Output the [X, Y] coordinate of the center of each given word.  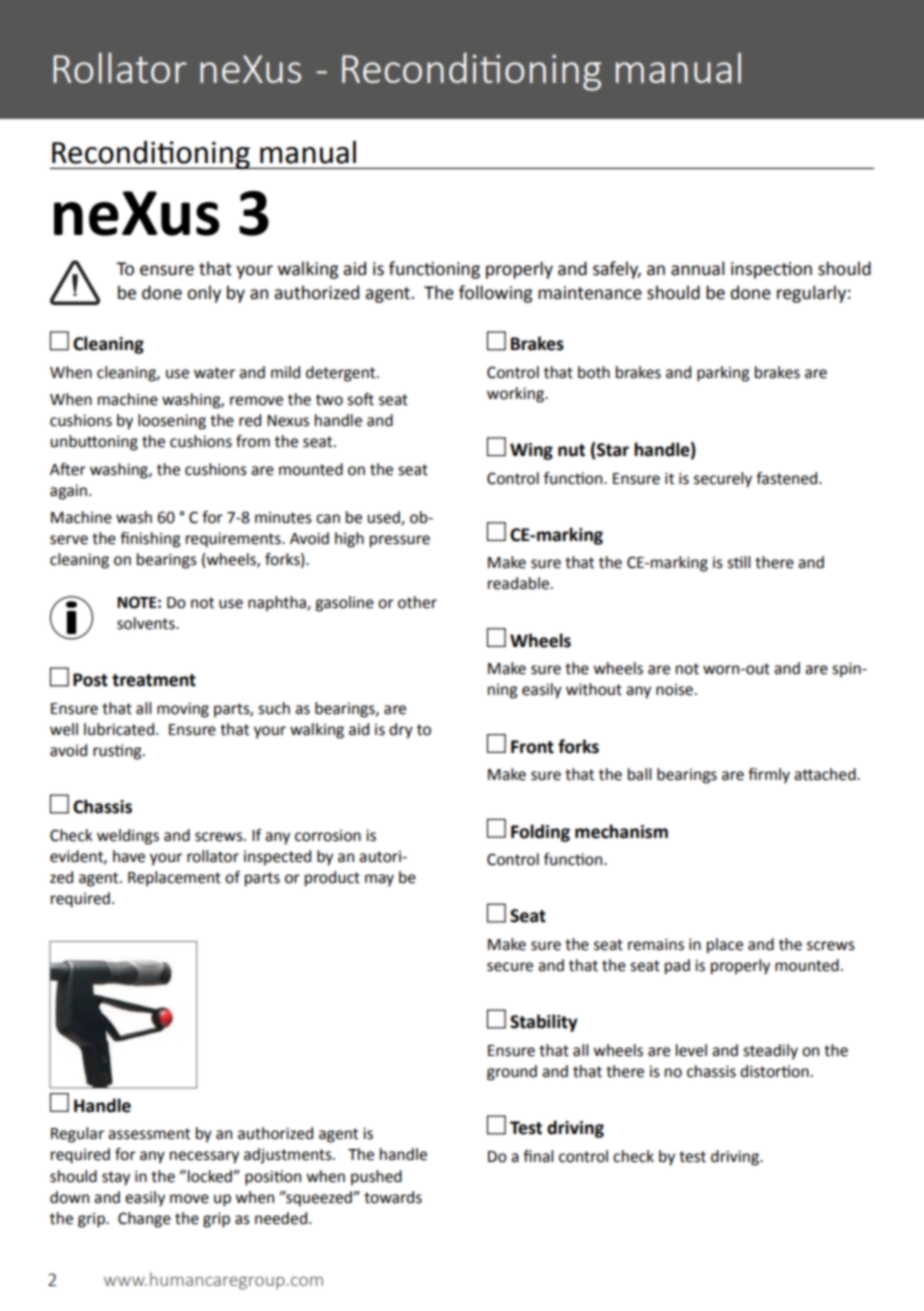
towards [393, 1197]
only [204, 294]
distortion [774, 1071]
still [738, 562]
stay [116, 1178]
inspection [771, 270]
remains [656, 944]
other [417, 602]
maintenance [590, 293]
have [129, 856]
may [379, 880]
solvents [147, 623]
